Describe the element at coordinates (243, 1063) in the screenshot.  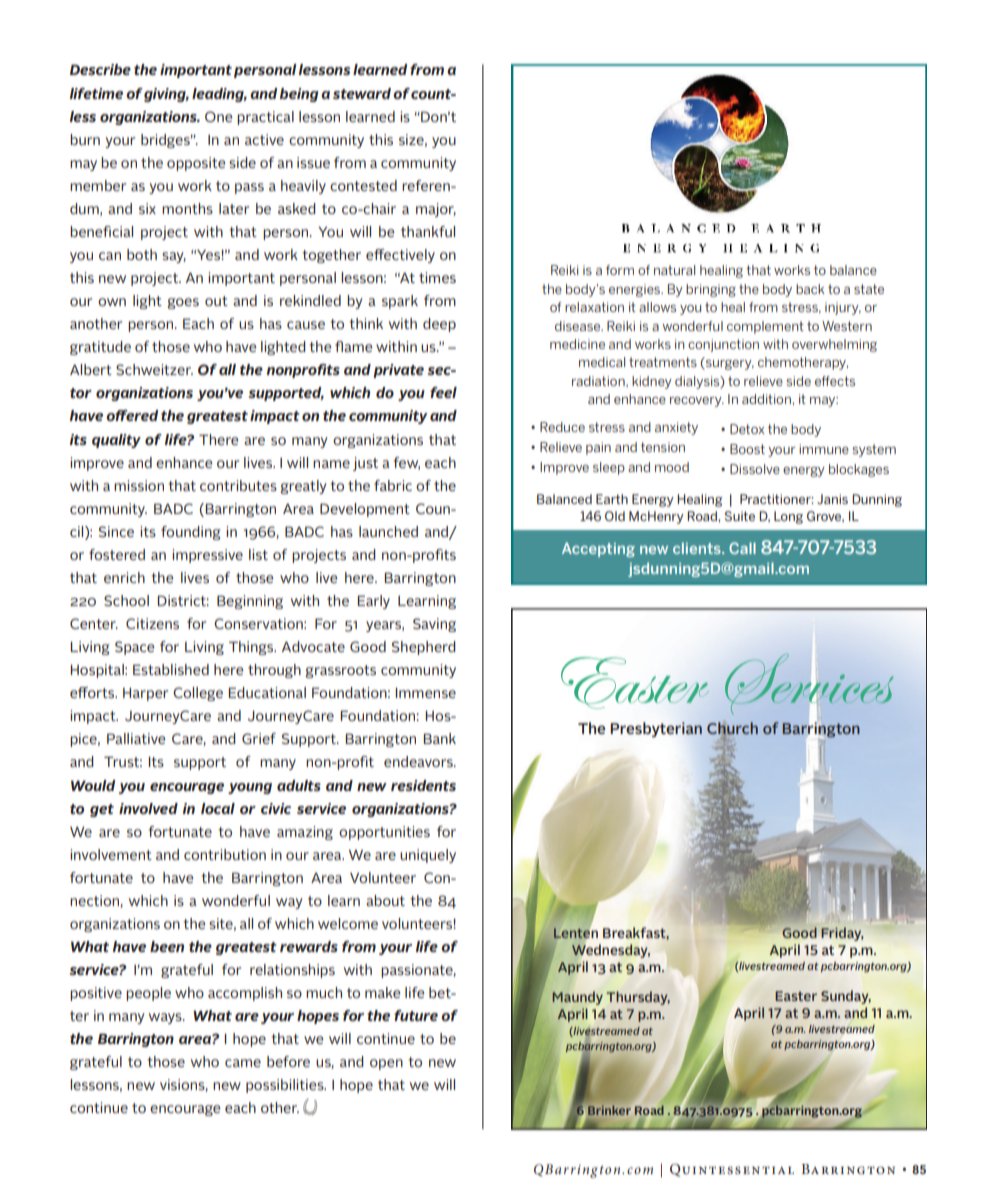
I see `came` at that location.
